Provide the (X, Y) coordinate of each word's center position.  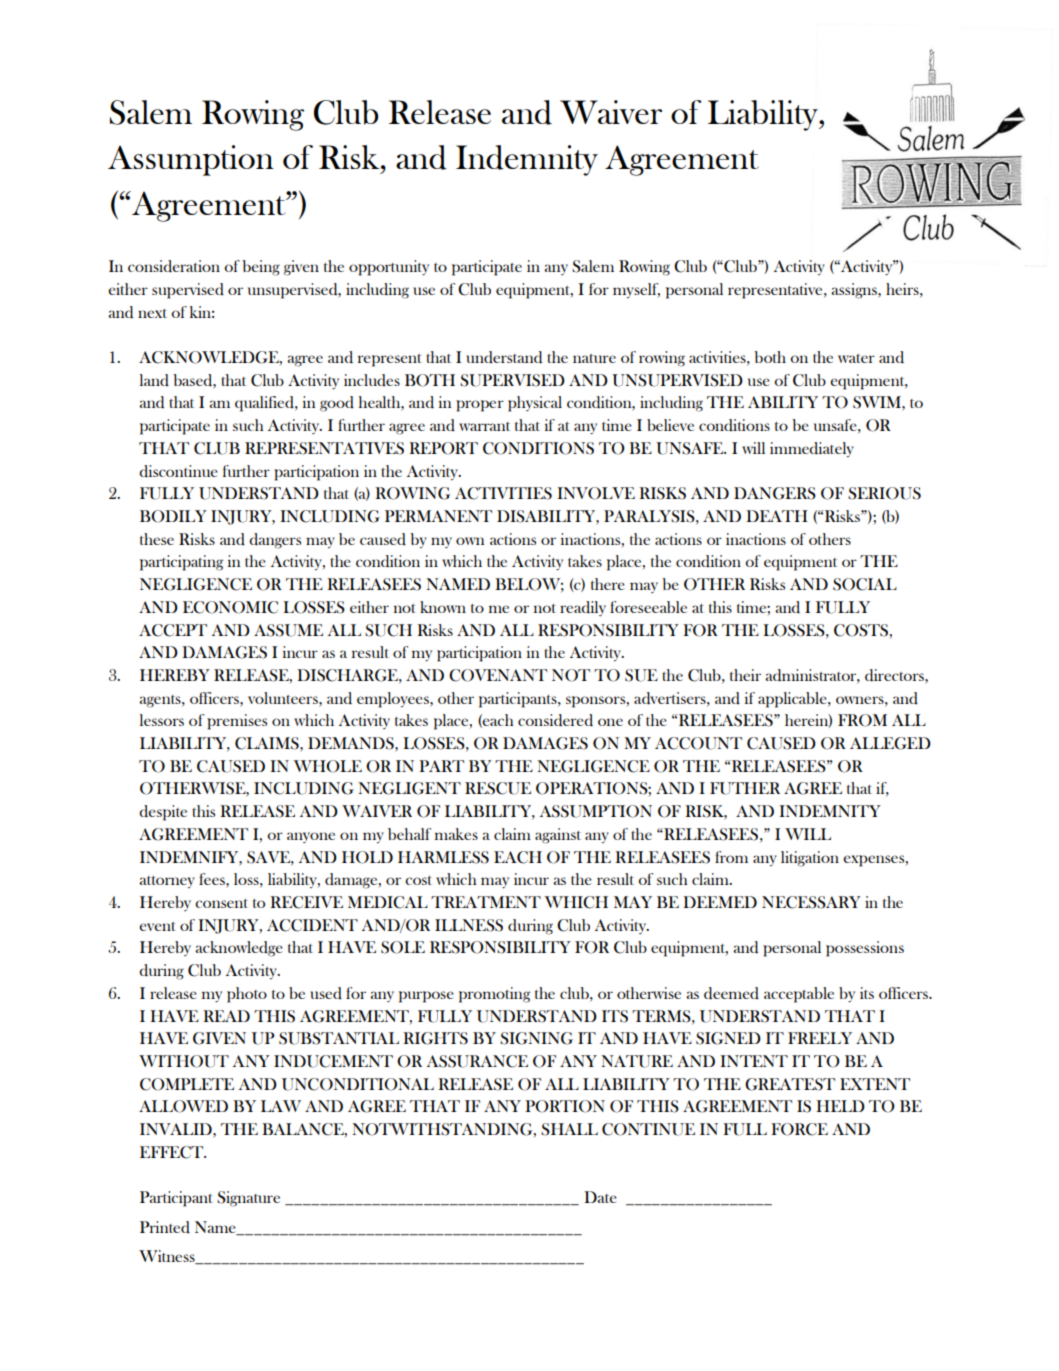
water (856, 358)
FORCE (799, 1129)
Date (600, 1197)
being (261, 268)
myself (636, 290)
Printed (165, 1227)
